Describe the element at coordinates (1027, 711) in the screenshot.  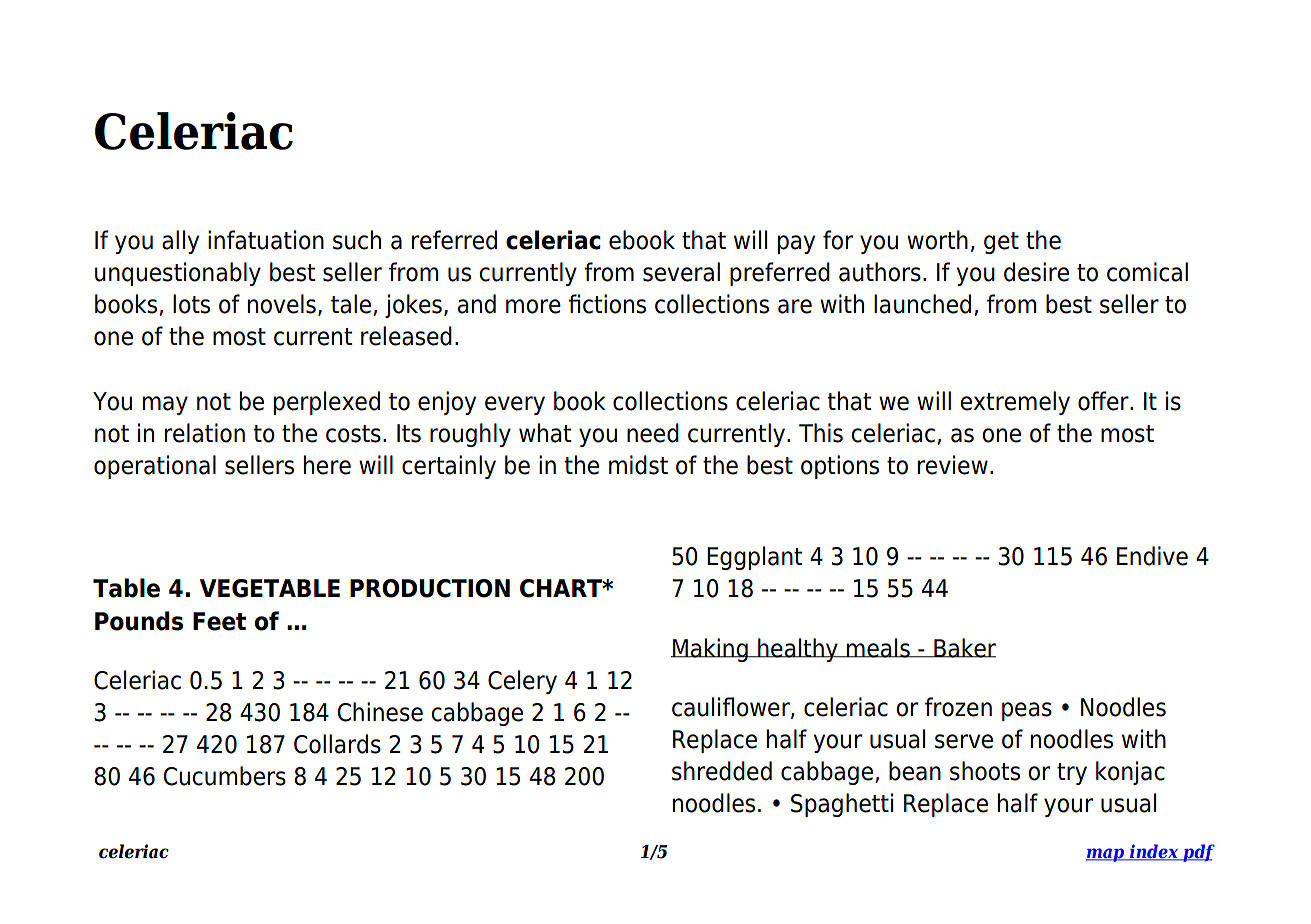
I see `peas` at that location.
